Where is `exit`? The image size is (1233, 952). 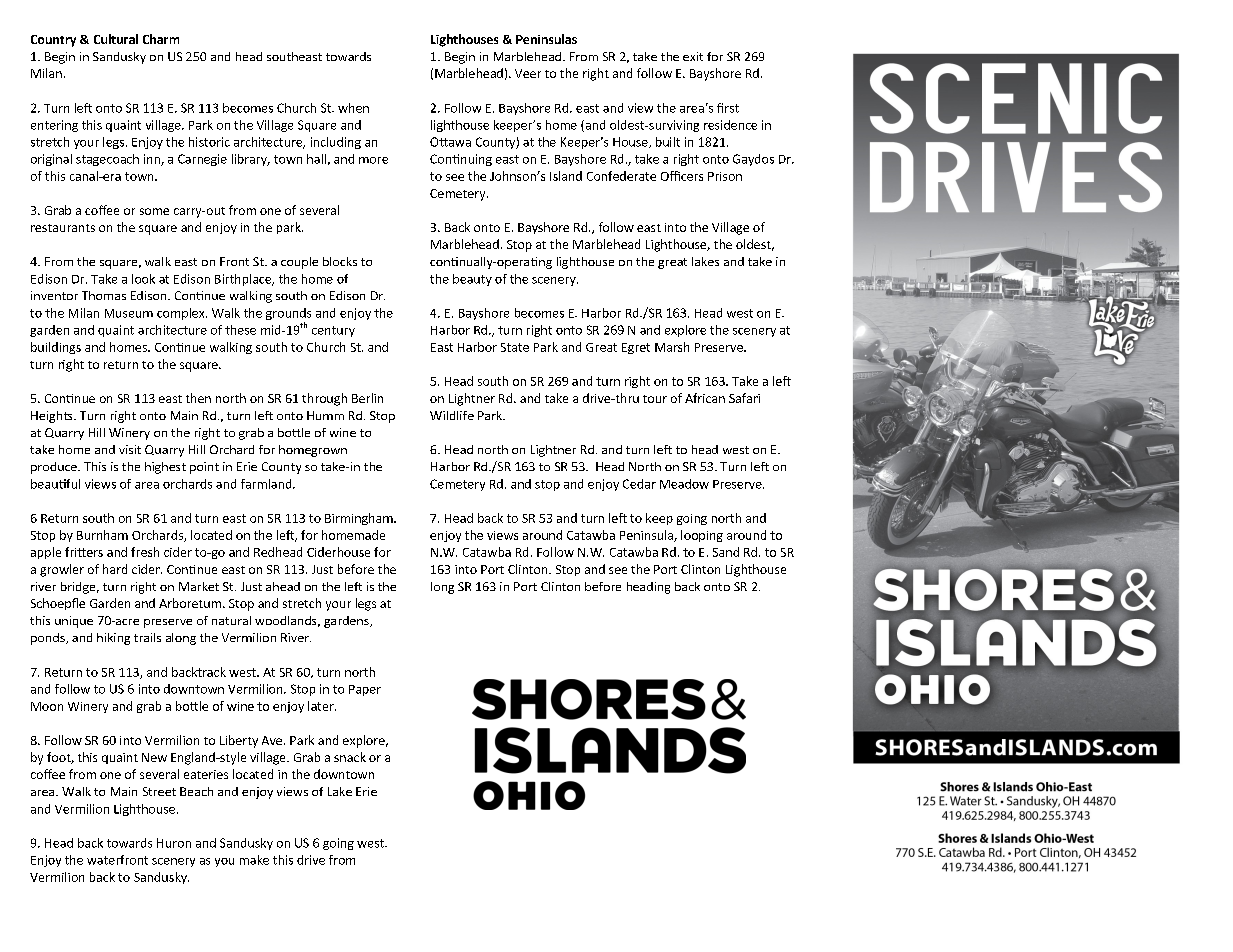 exit is located at coordinates (693, 56).
